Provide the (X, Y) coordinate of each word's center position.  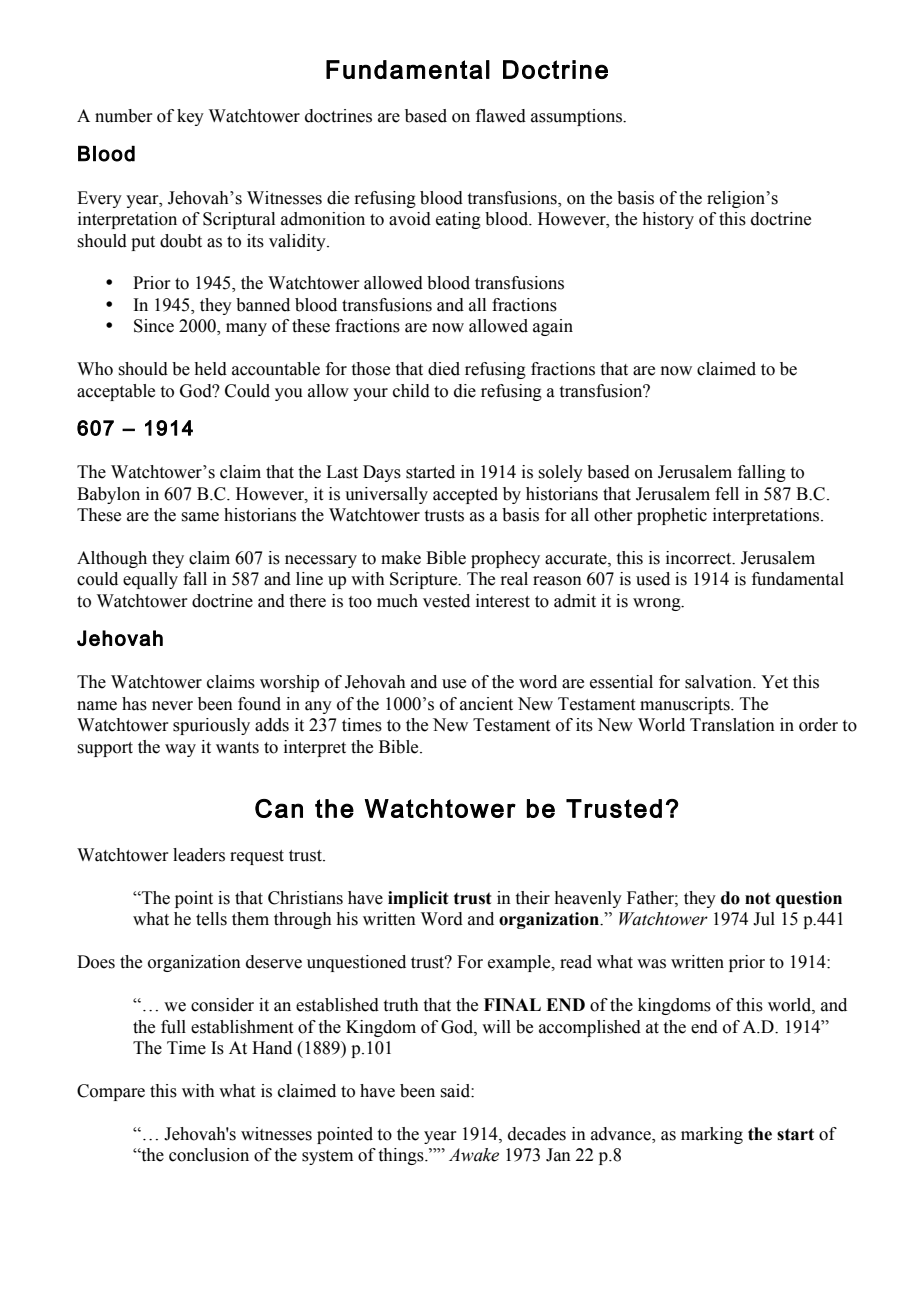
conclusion (209, 1155)
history (668, 220)
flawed (501, 116)
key (190, 117)
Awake (474, 1155)
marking (712, 1135)
